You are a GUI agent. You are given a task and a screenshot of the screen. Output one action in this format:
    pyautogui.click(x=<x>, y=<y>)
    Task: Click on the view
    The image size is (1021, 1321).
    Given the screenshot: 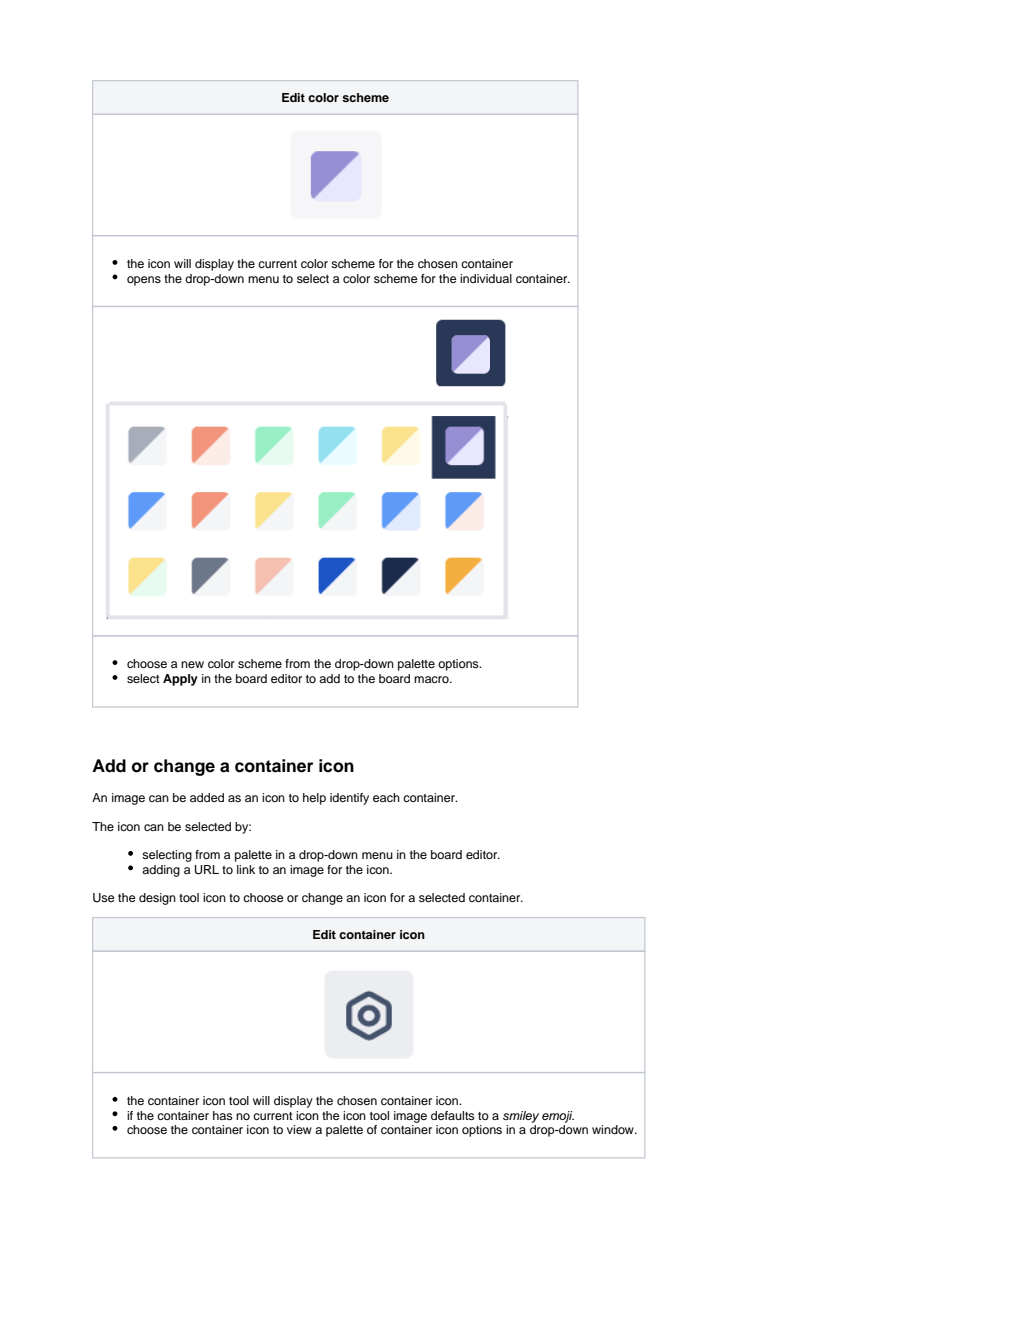 What is the action you would take?
    pyautogui.click(x=299, y=1129)
